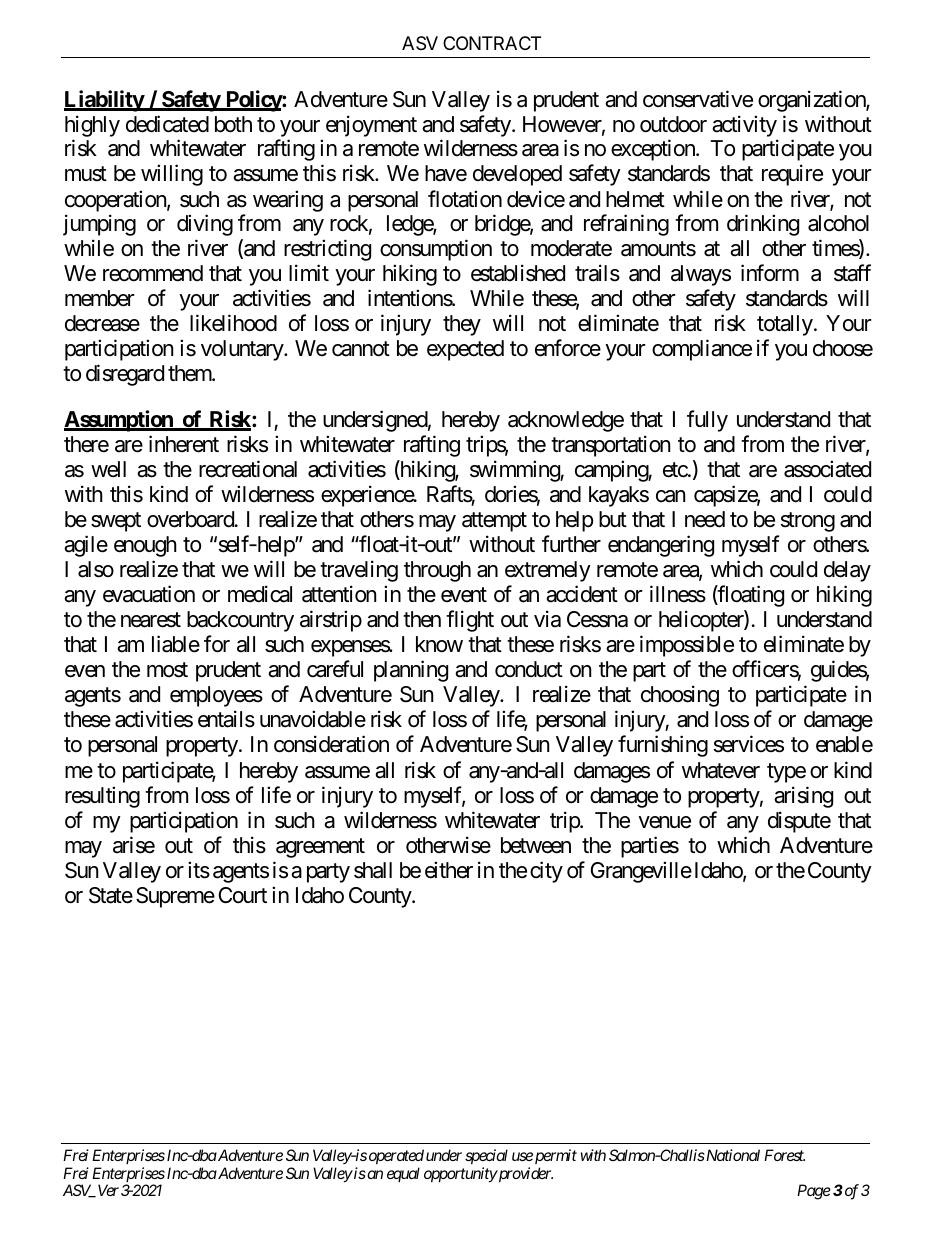 The image size is (952, 1233). What do you see at coordinates (470, 621) in the screenshot?
I see `flight` at bounding box center [470, 621].
